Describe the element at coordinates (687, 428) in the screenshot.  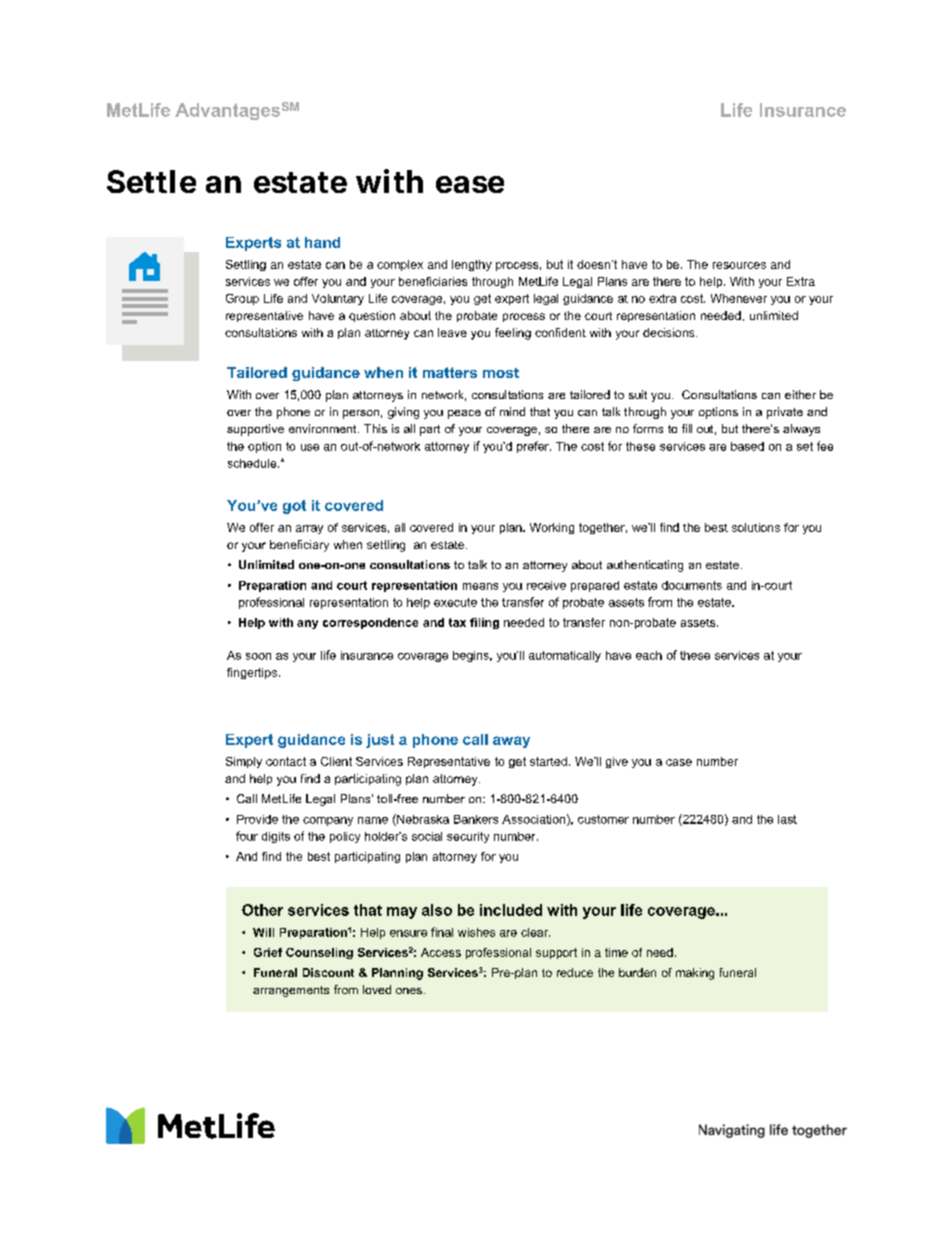
I see `fill` at that location.
